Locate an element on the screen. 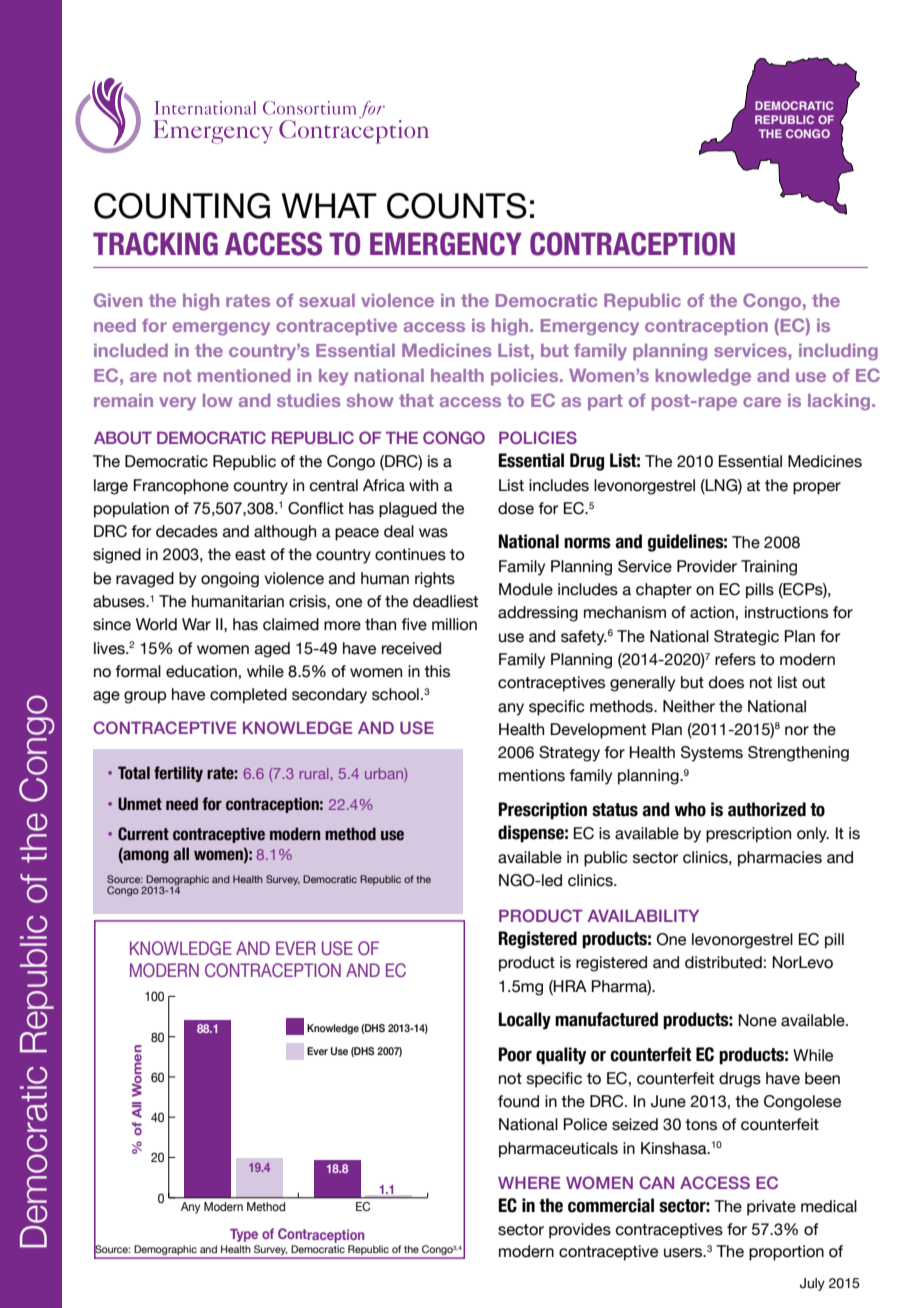  COUNTS is located at coordinates (457, 206).
